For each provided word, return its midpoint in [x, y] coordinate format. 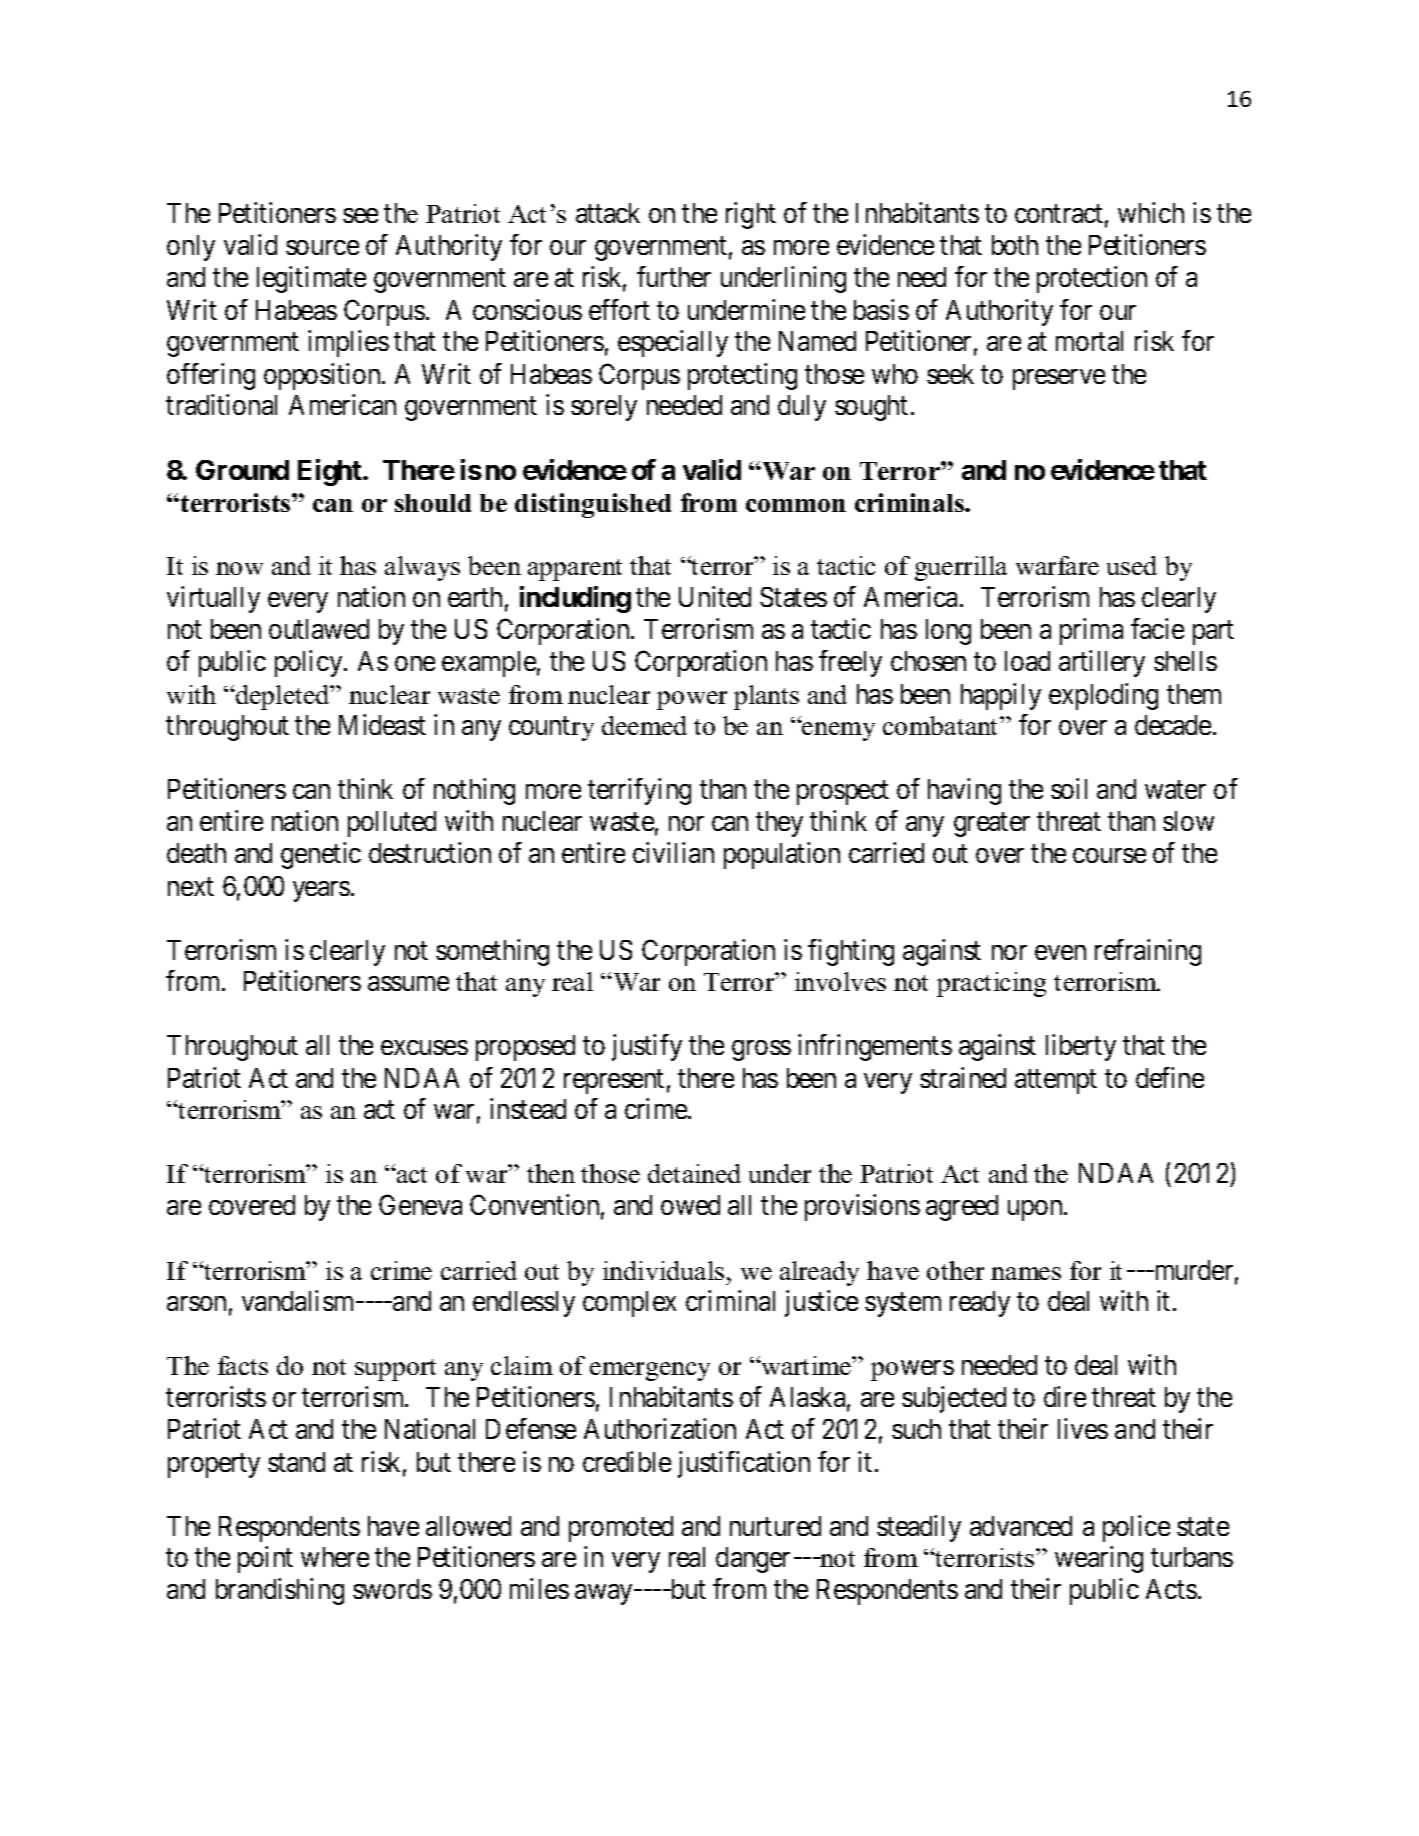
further [674, 276]
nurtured [775, 1526]
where [335, 1557]
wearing [1099, 1559]
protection [1092, 279]
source [322, 248]
